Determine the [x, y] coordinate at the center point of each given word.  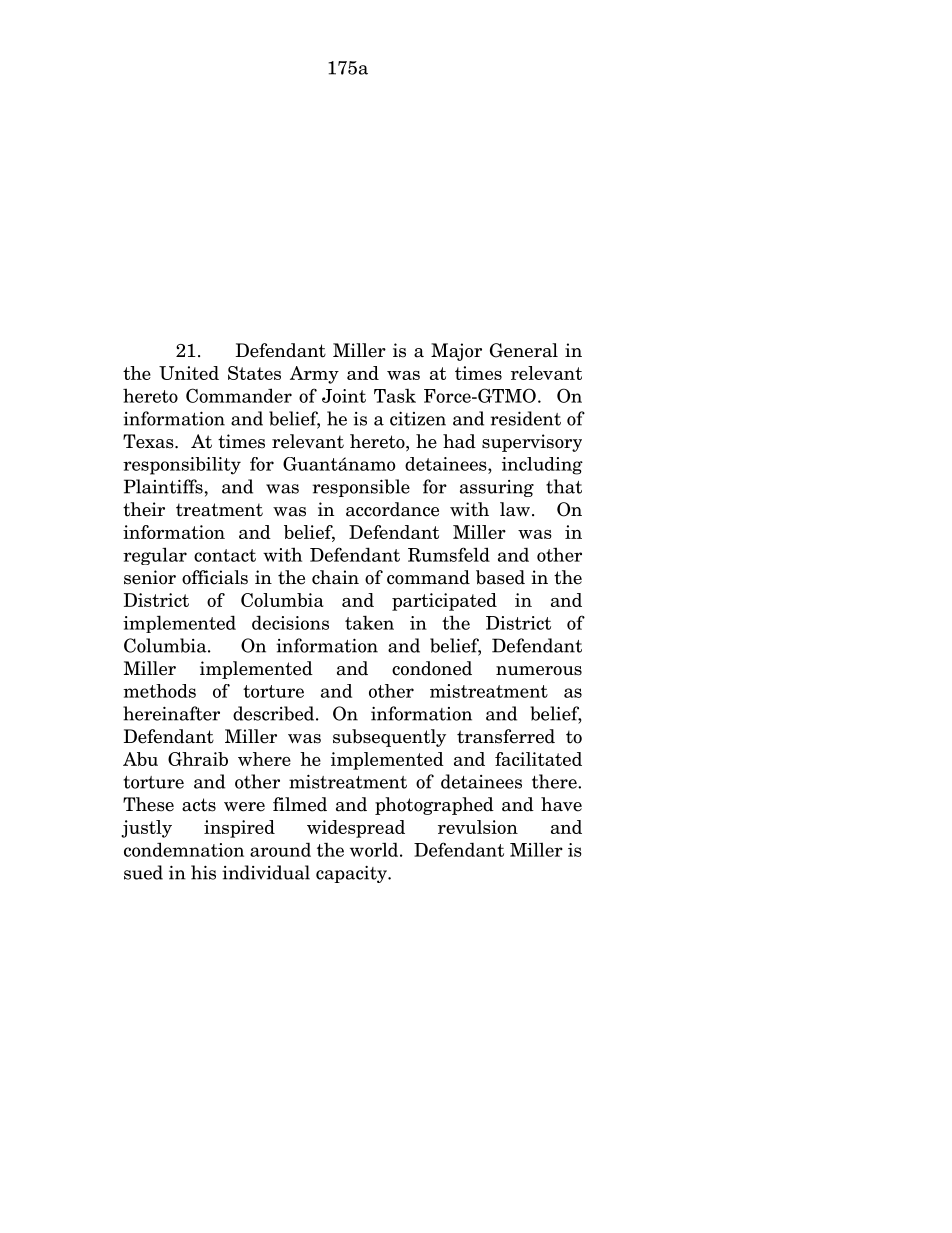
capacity [352, 874]
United [189, 373]
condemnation [184, 849]
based [500, 577]
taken [369, 622]
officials [215, 577]
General [524, 350]
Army [314, 375]
